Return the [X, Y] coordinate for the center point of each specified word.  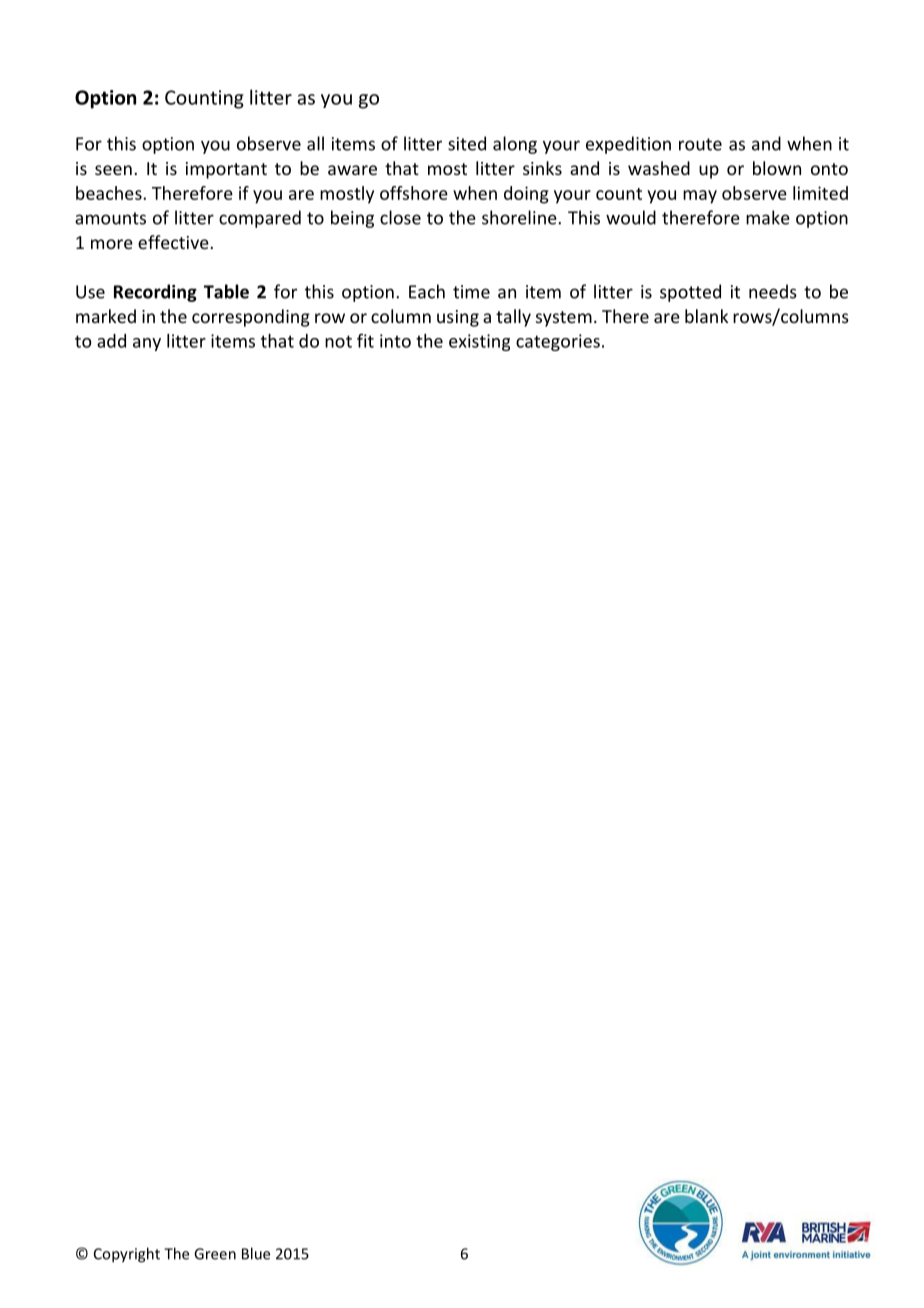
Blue [256, 1253]
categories [558, 342]
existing [479, 342]
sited [467, 143]
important [226, 170]
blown [777, 168]
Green [215, 1254]
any [147, 344]
